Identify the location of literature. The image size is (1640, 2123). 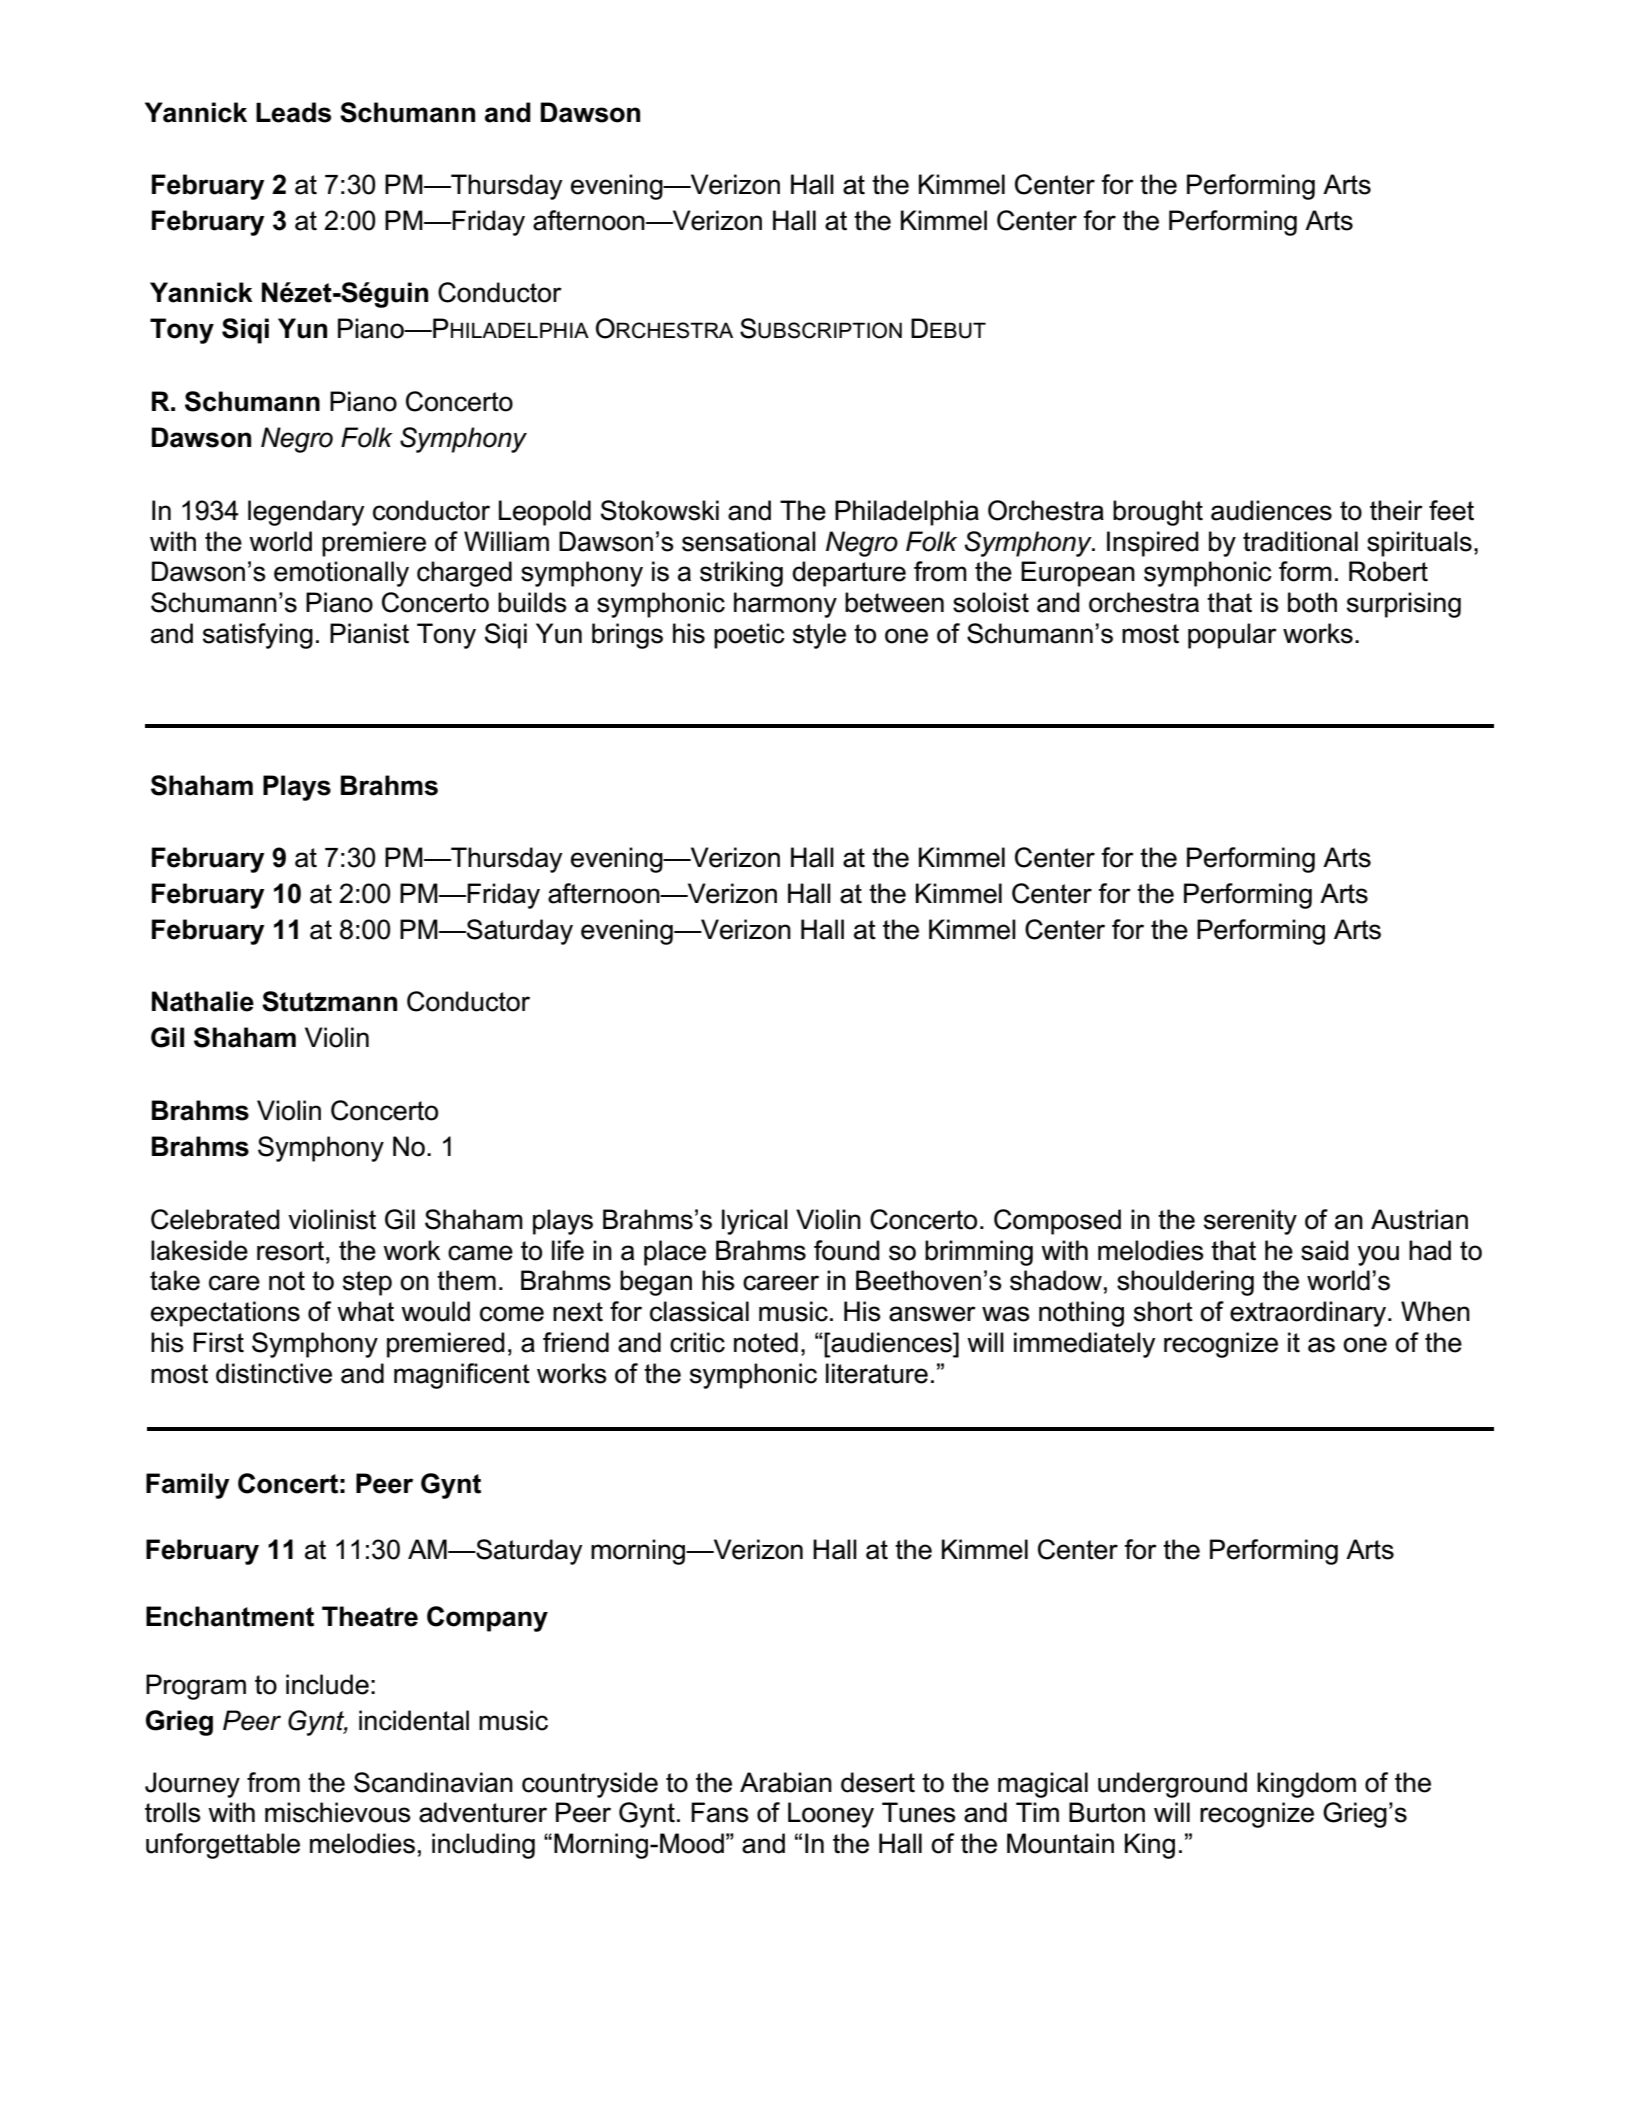
(877, 1373).
